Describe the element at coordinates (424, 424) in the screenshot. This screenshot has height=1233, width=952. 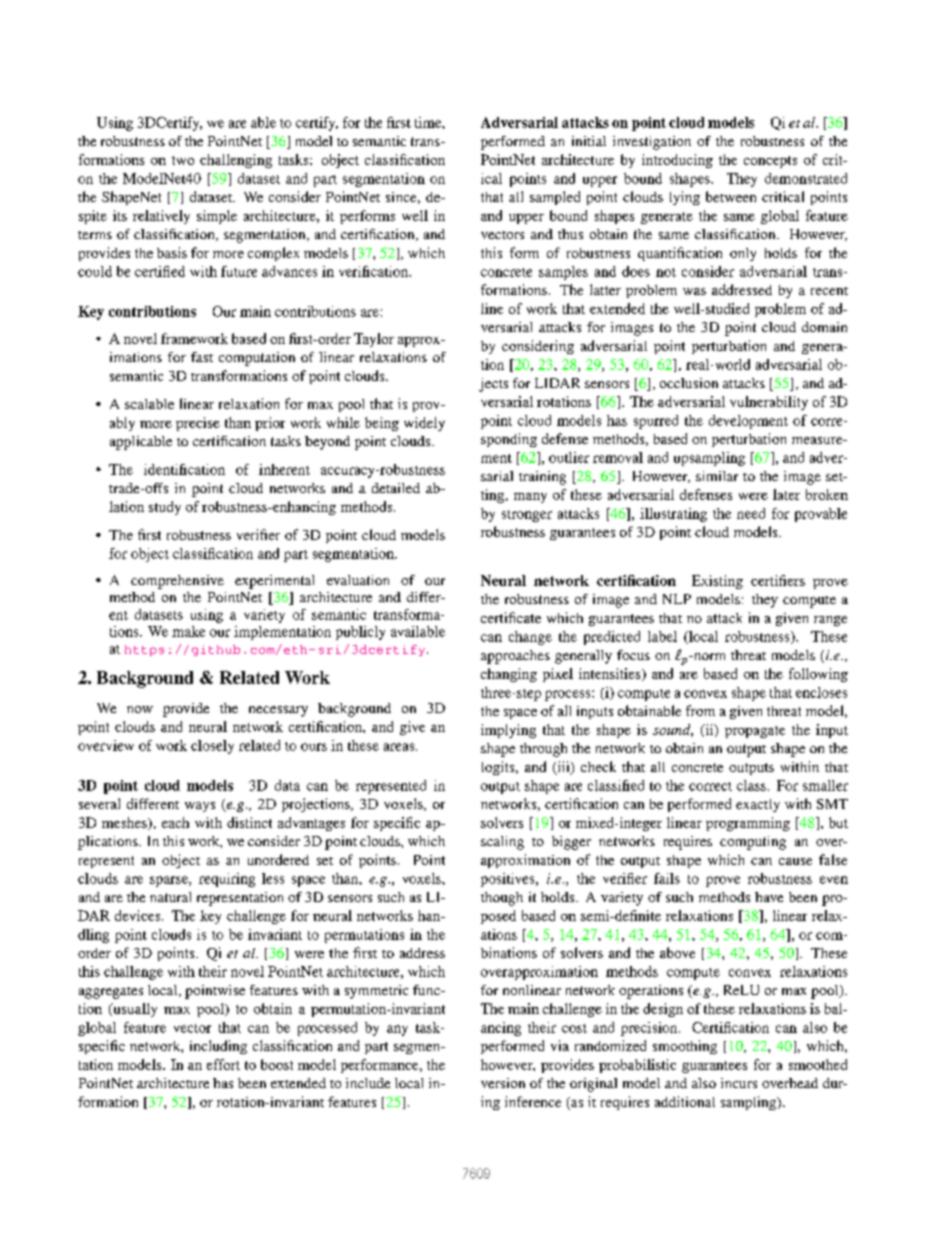
I see `widely` at that location.
